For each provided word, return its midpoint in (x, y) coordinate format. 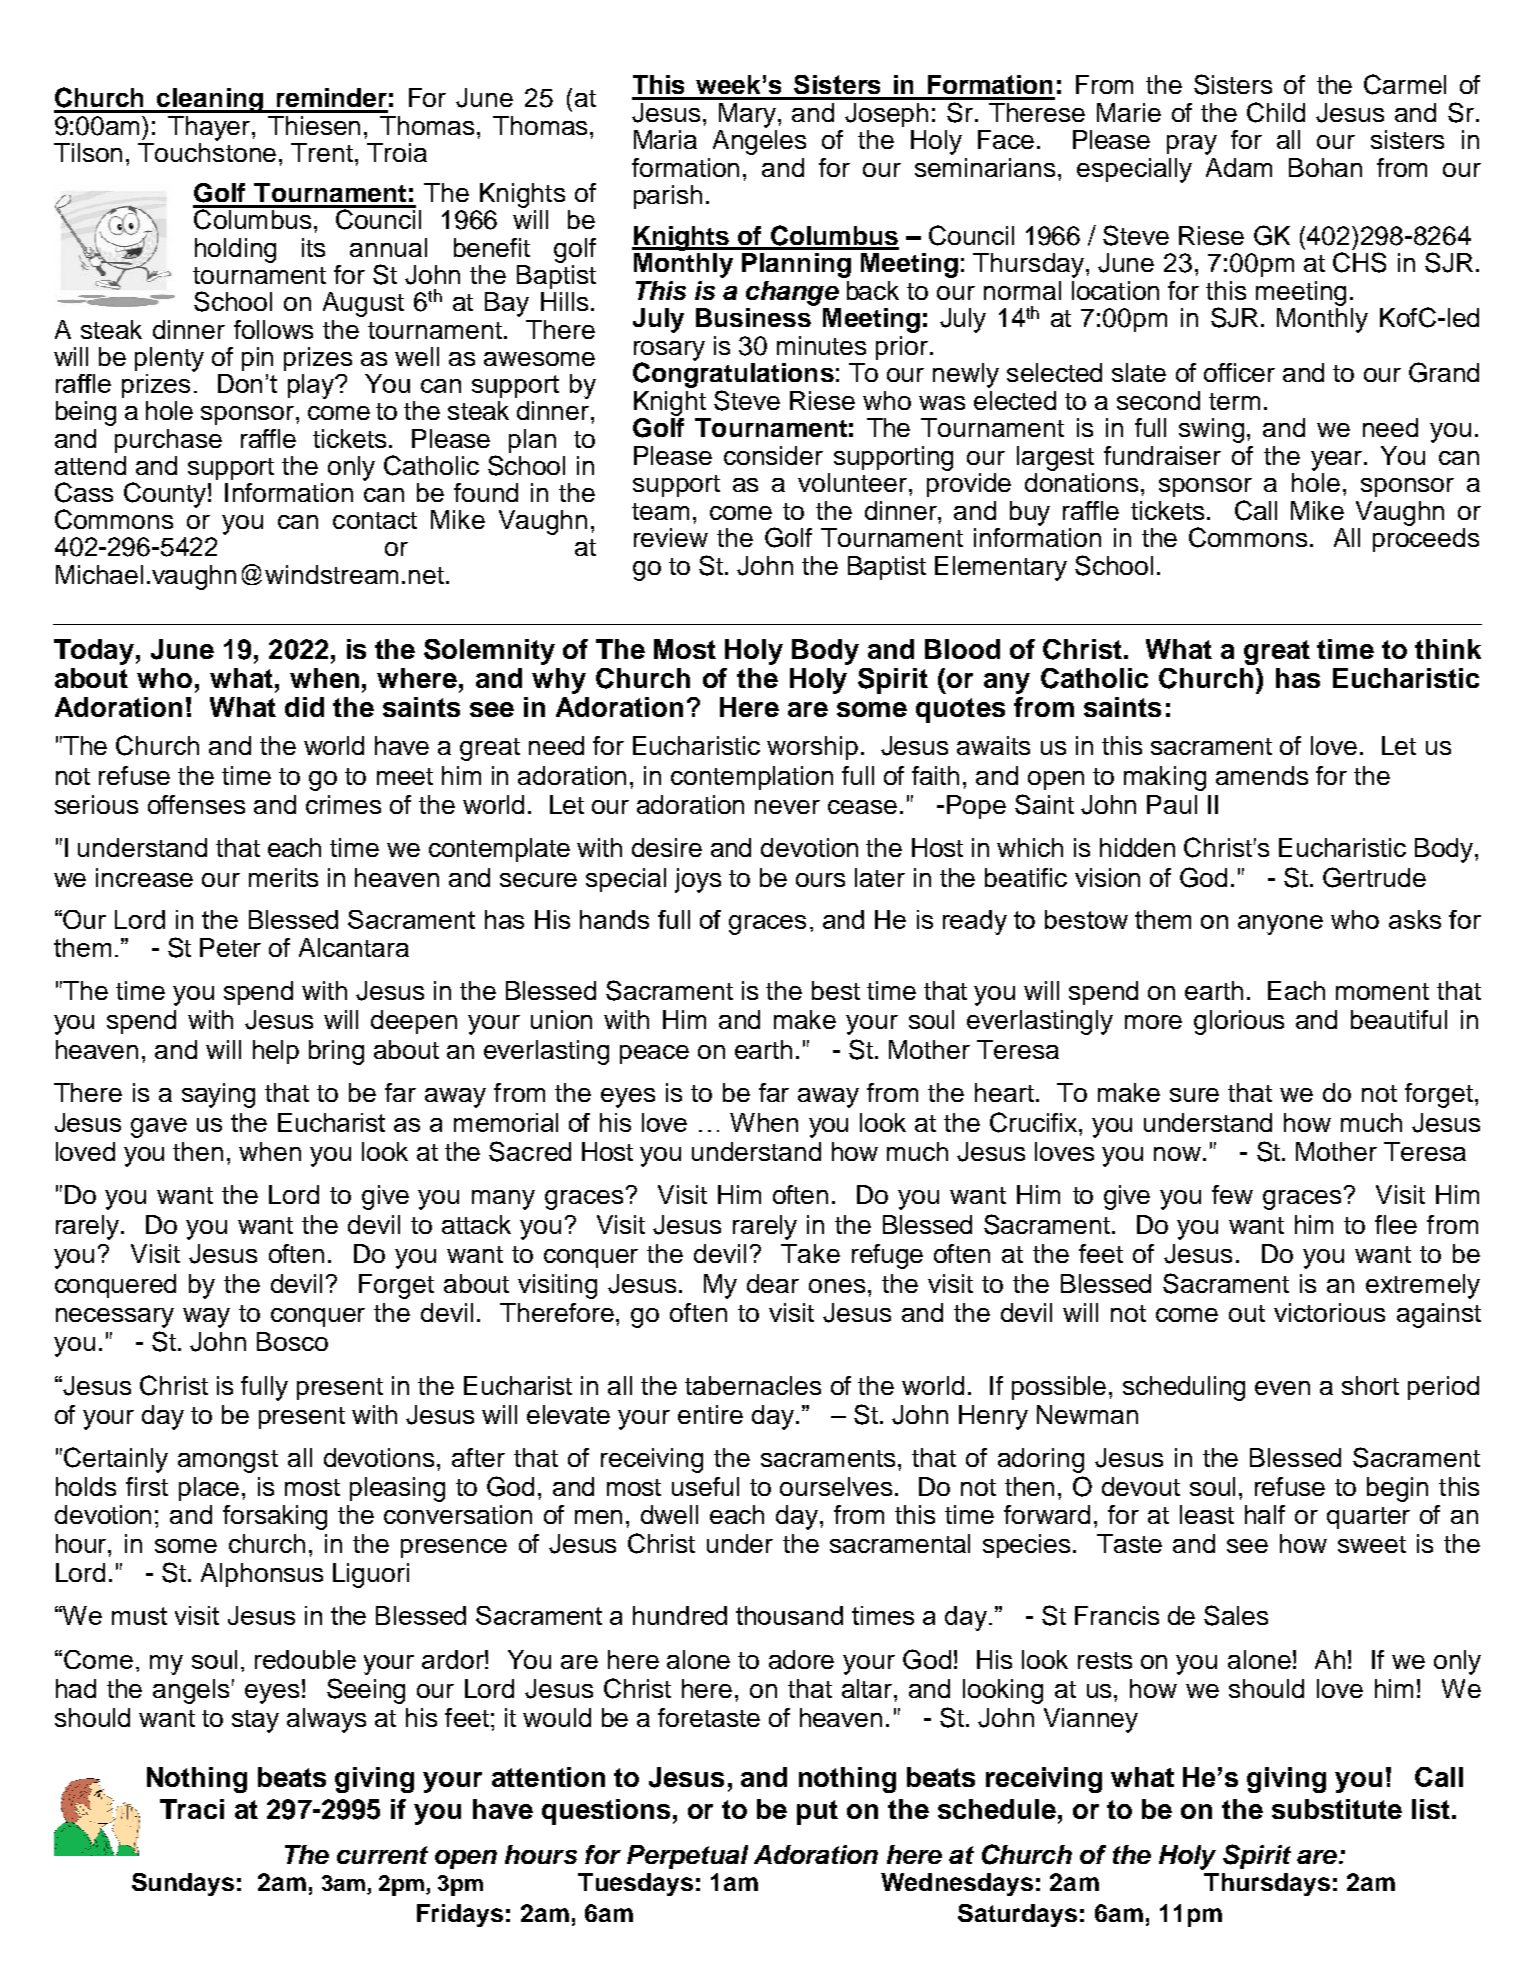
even (1282, 1388)
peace (654, 1054)
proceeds (1426, 540)
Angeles (759, 142)
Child (1276, 112)
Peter (230, 947)
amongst (228, 1461)
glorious (1239, 1022)
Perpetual (687, 1857)
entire (710, 1414)
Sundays (183, 1884)
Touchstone (207, 151)
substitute (1337, 1809)
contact (375, 520)
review (671, 537)
